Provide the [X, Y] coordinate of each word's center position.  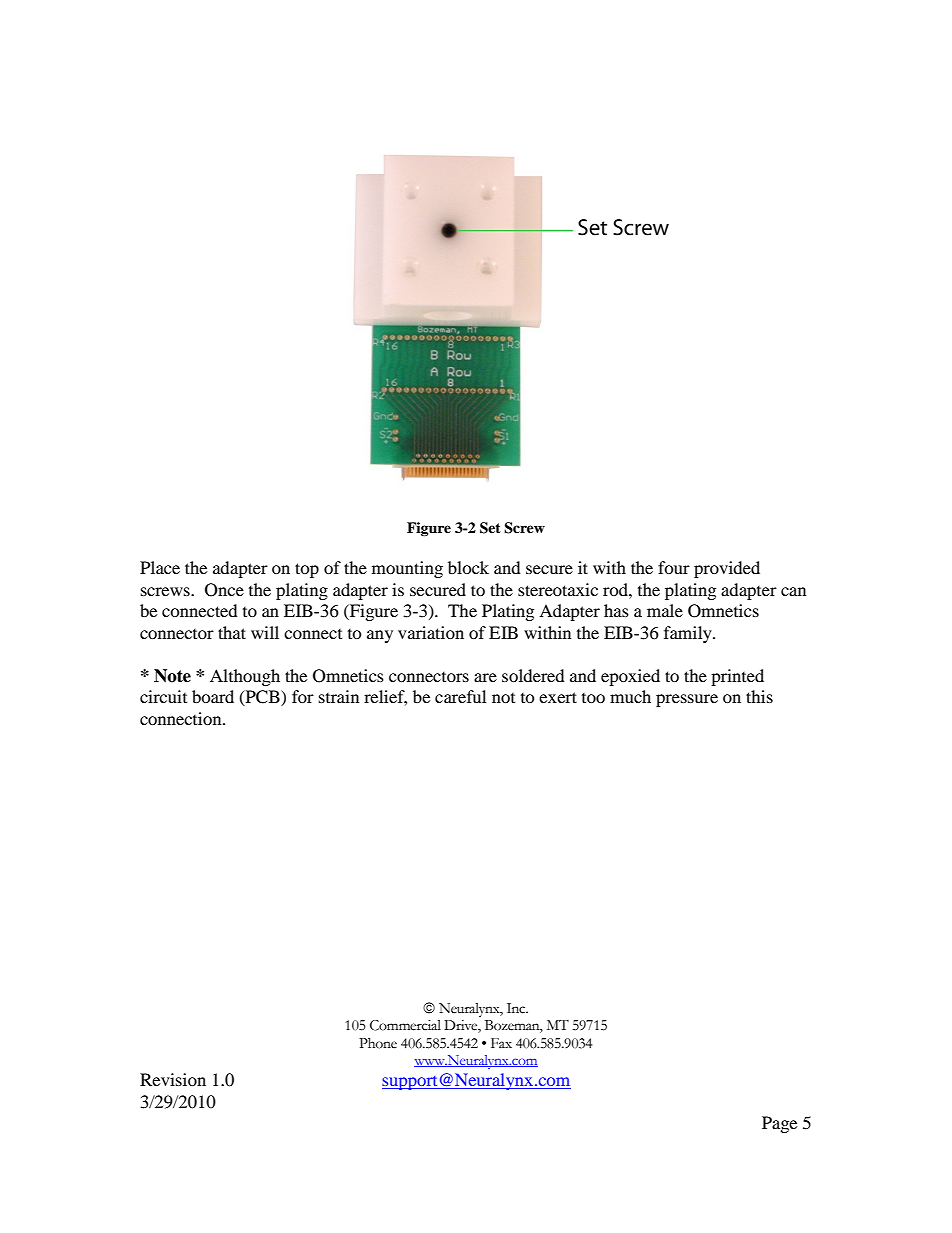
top [307, 570]
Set [490, 528]
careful [460, 696]
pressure [687, 700]
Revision [173, 1079]
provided [727, 569]
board [213, 696]
